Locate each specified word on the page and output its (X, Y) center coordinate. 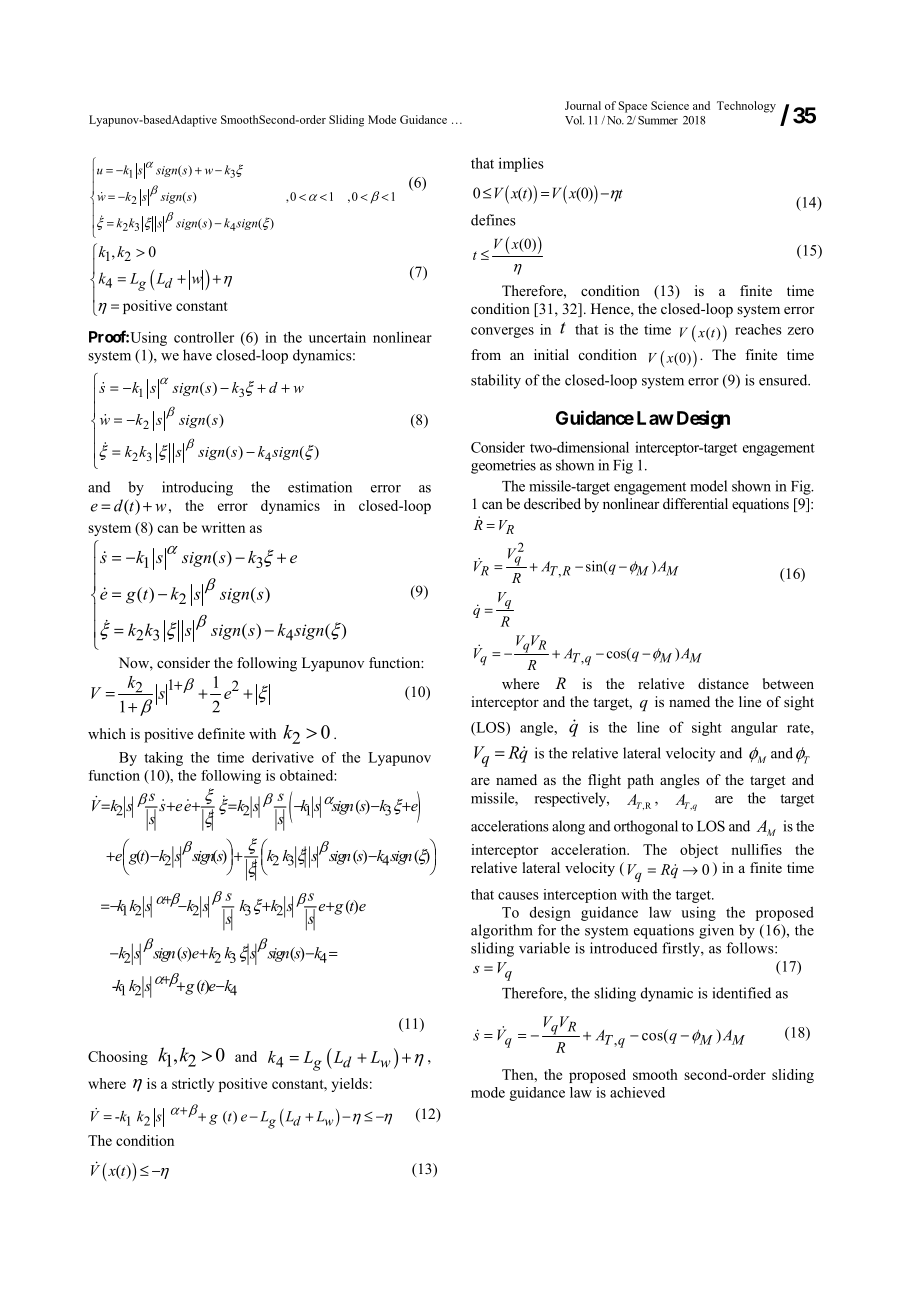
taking (163, 759)
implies (521, 164)
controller (204, 337)
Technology (746, 107)
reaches (758, 329)
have (197, 355)
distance (723, 683)
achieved (637, 1092)
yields (350, 1085)
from (486, 354)
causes (518, 896)
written (223, 527)
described (552, 503)
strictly (193, 1085)
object (699, 851)
